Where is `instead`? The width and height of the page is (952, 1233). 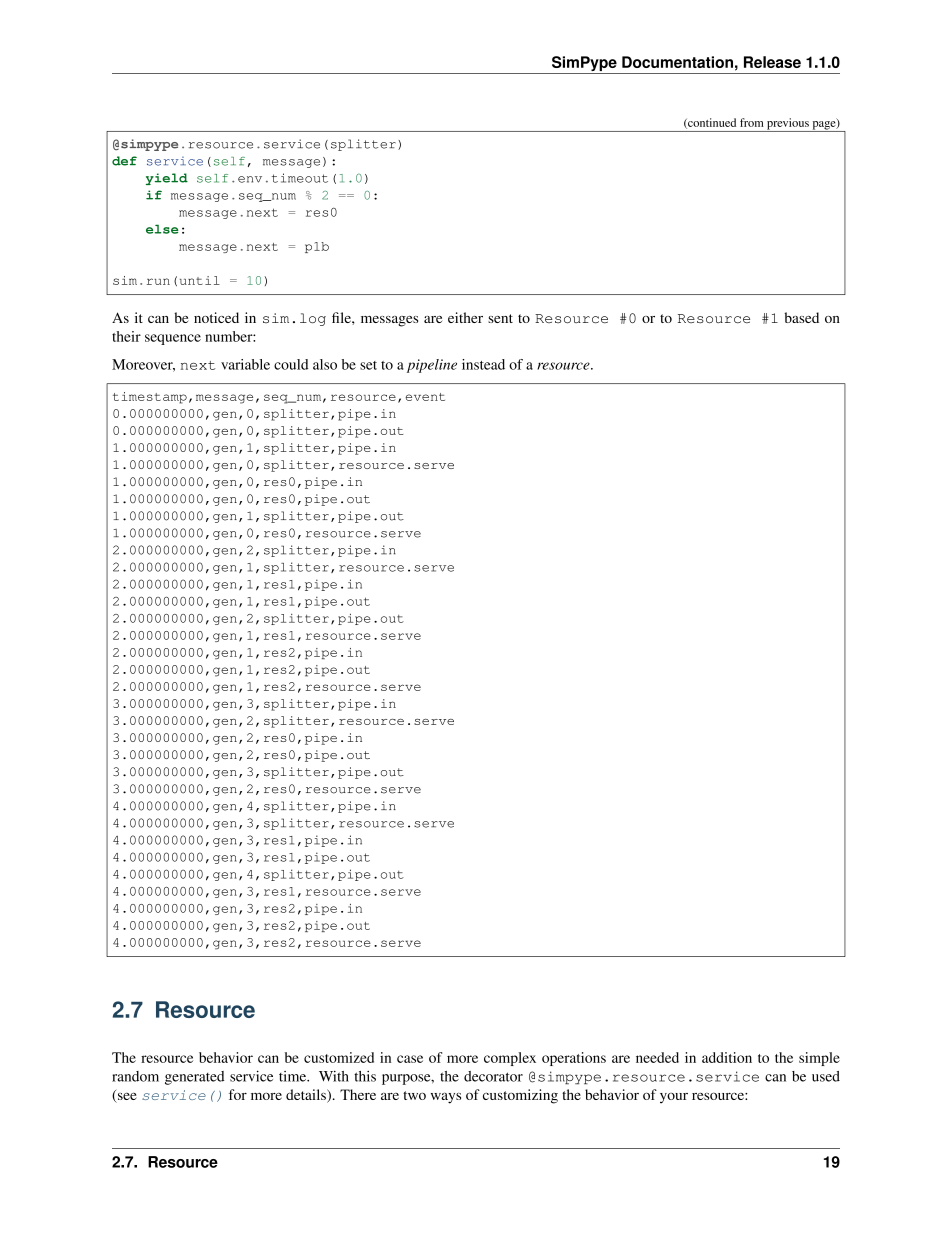
instead is located at coordinates (483, 364).
